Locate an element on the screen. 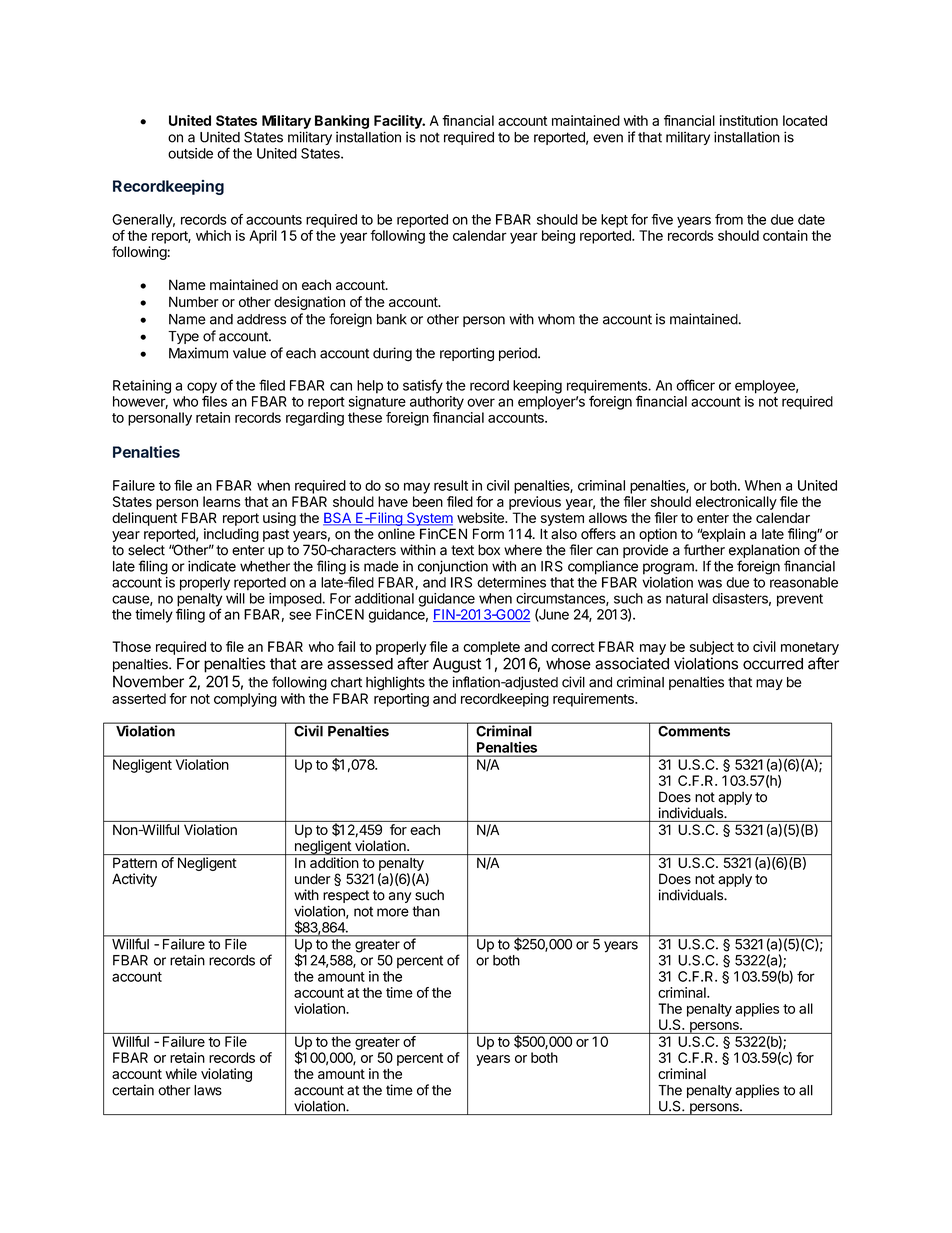 This screenshot has height=1233, width=952. Comments is located at coordinates (694, 730).
